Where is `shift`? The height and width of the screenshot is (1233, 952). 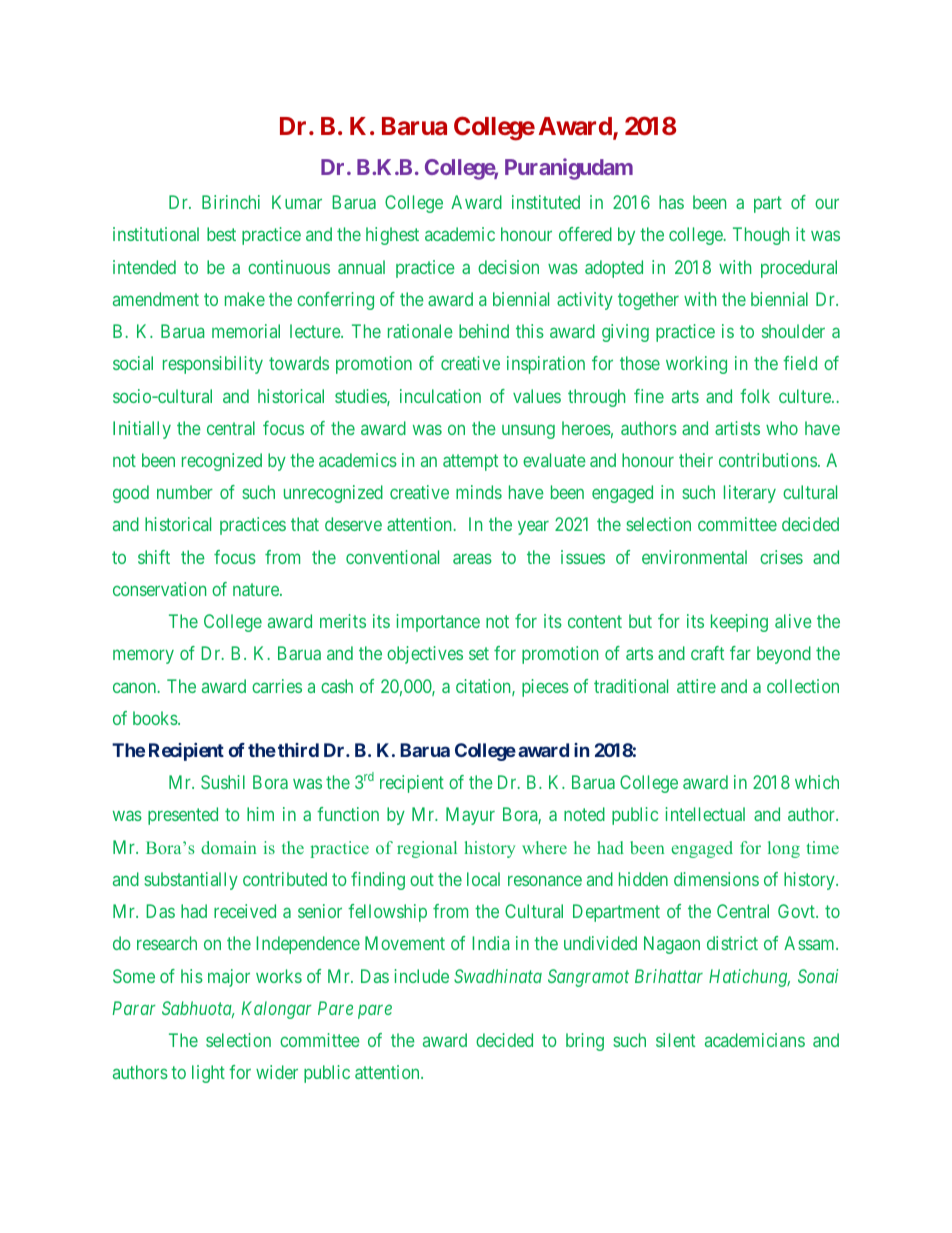
shift is located at coordinates (154, 557).
